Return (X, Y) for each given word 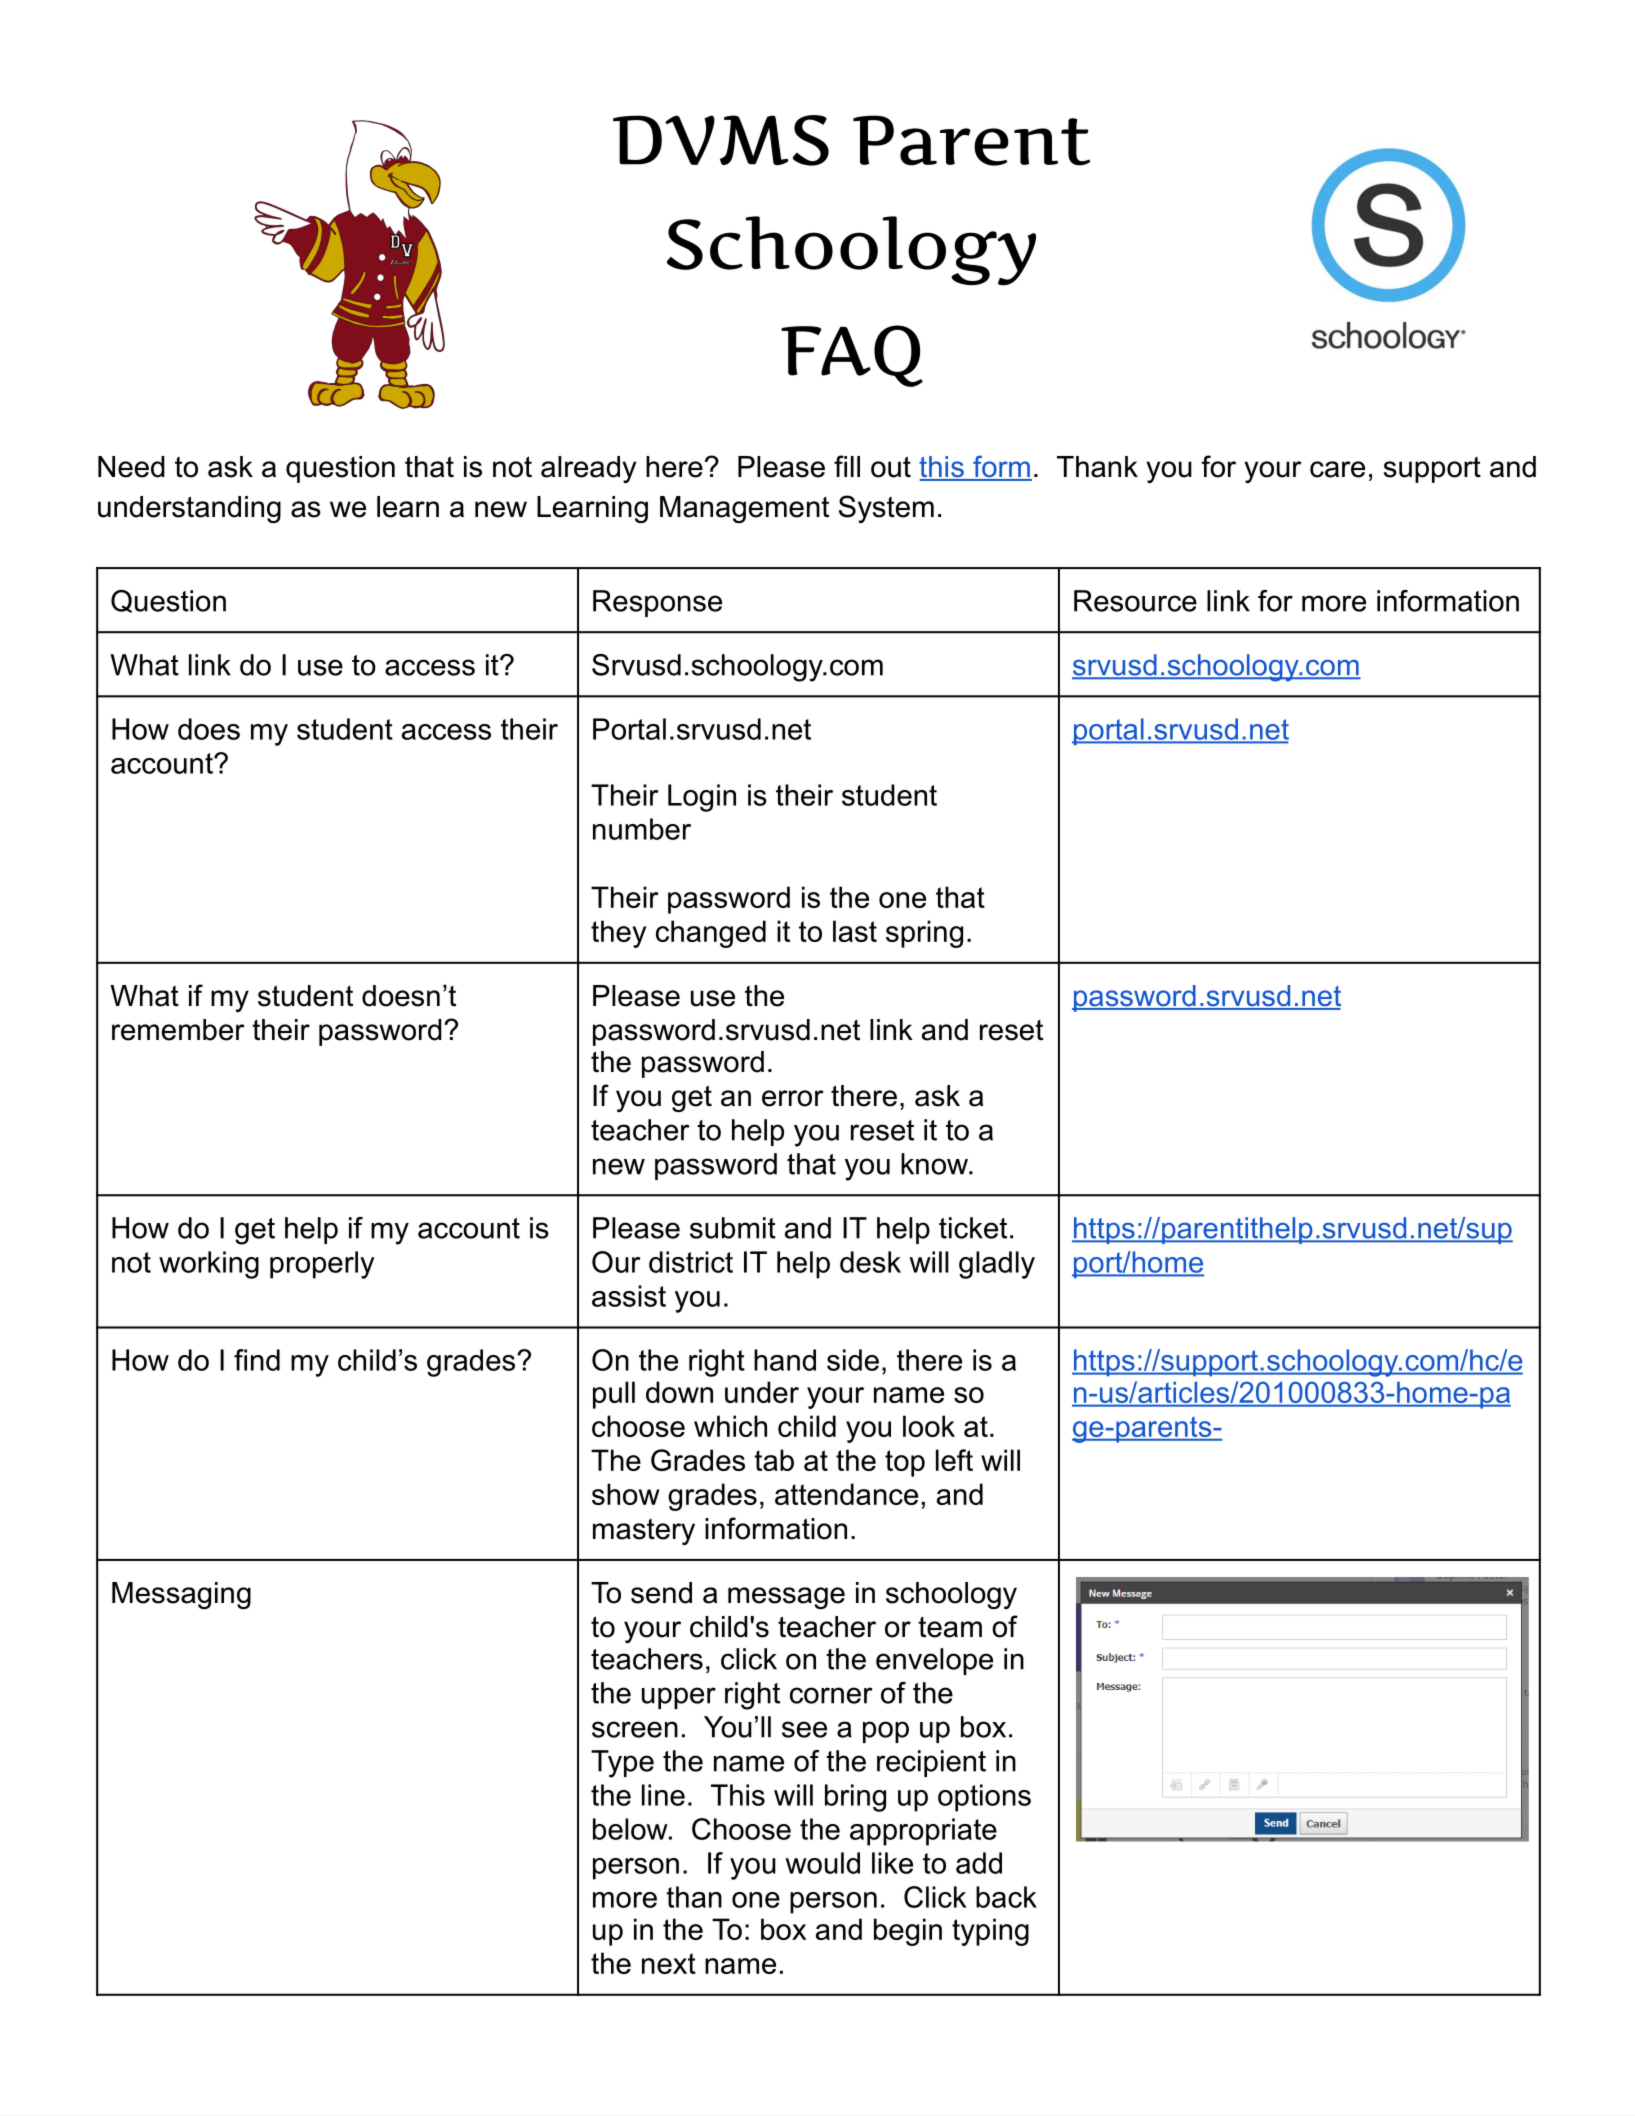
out (891, 467)
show (626, 1494)
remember (178, 1030)
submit (733, 1228)
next (669, 1963)
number (642, 829)
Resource (1135, 601)
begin (908, 1932)
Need (131, 467)
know (935, 1164)
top (905, 1463)
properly (322, 1265)
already (588, 469)
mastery (644, 1531)
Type (622, 1764)
